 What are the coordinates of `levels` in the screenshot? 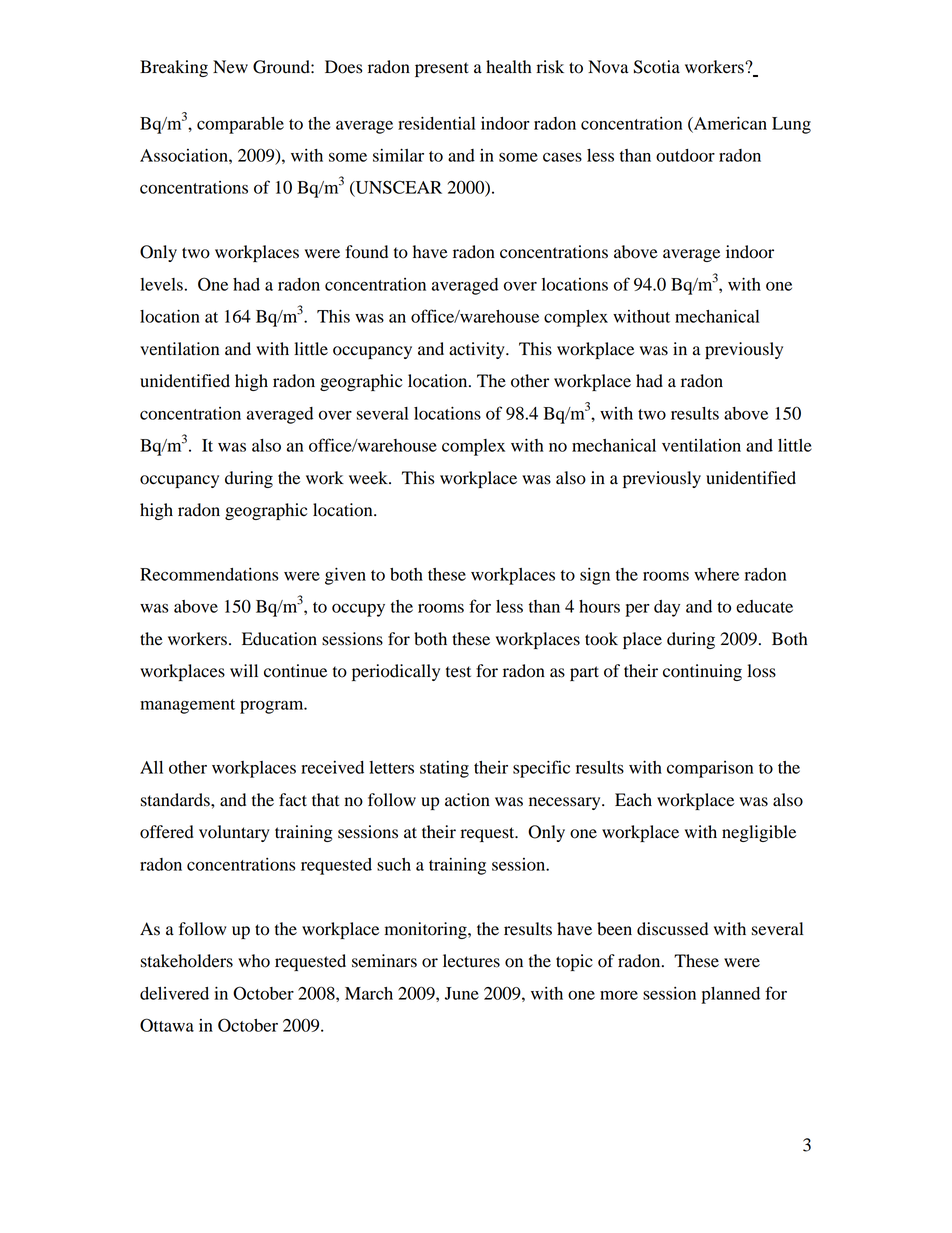 It's located at (161, 284).
